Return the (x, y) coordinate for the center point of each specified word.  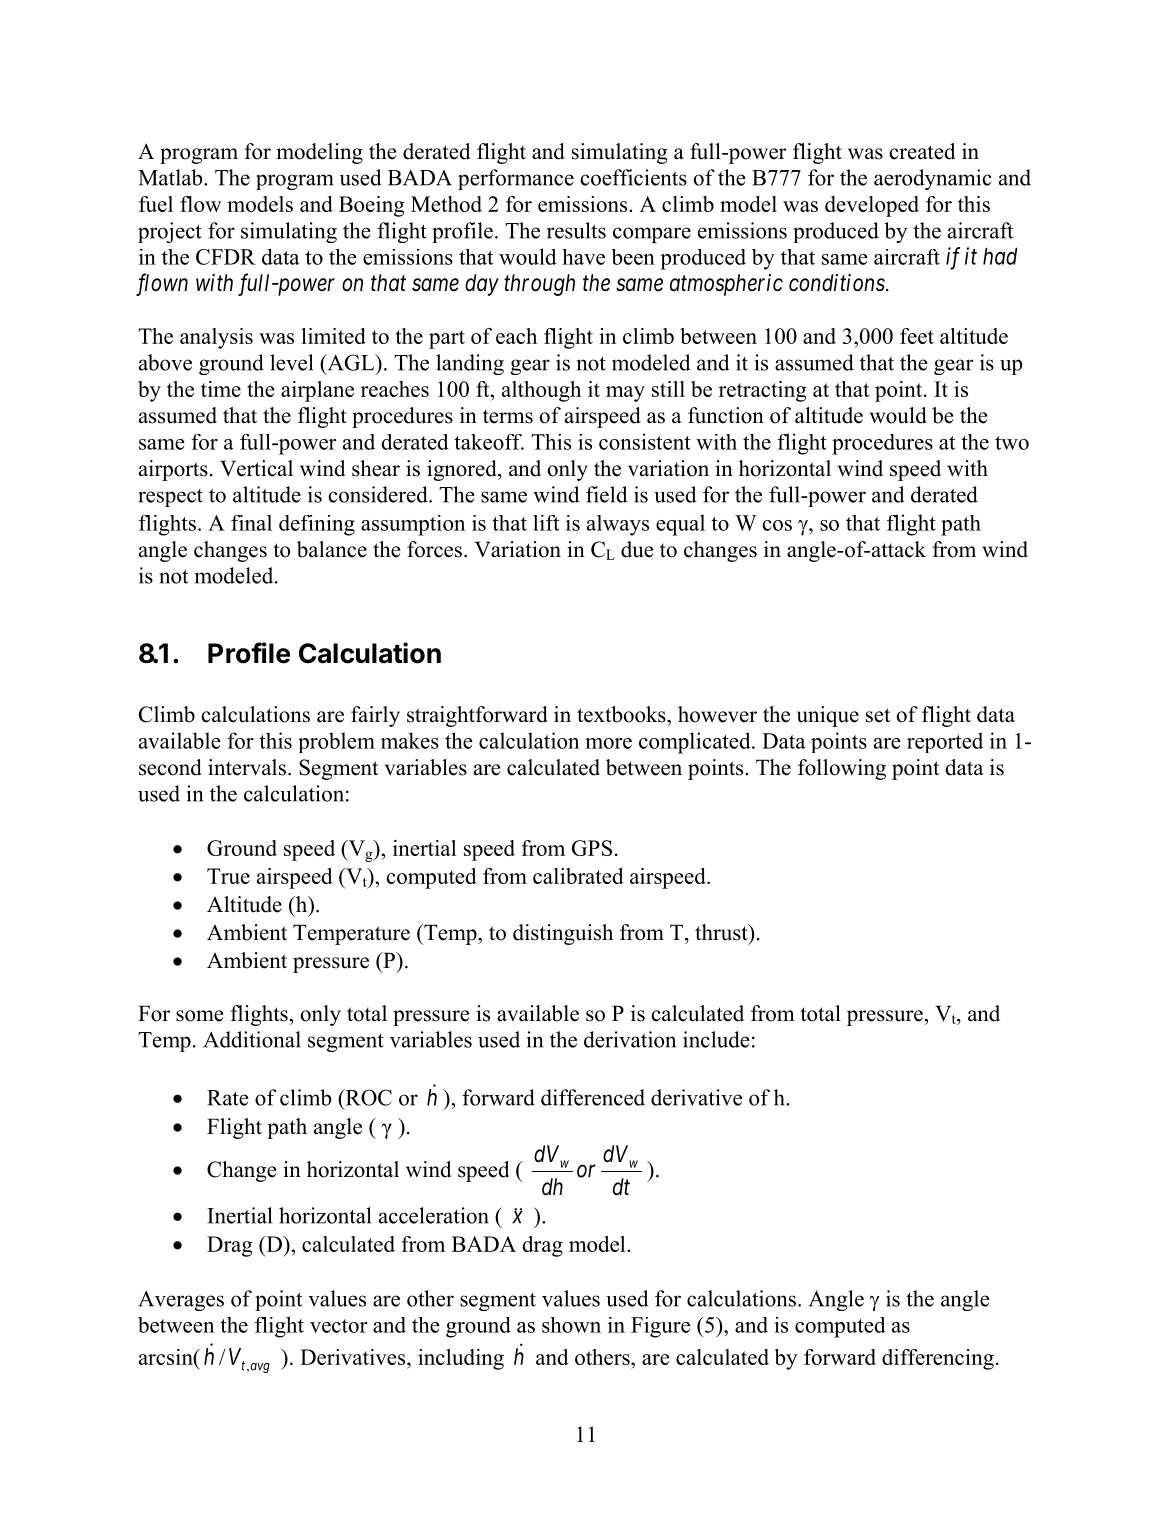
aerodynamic (933, 179)
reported (945, 742)
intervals (247, 767)
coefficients (633, 177)
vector (339, 1326)
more (608, 743)
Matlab (171, 177)
